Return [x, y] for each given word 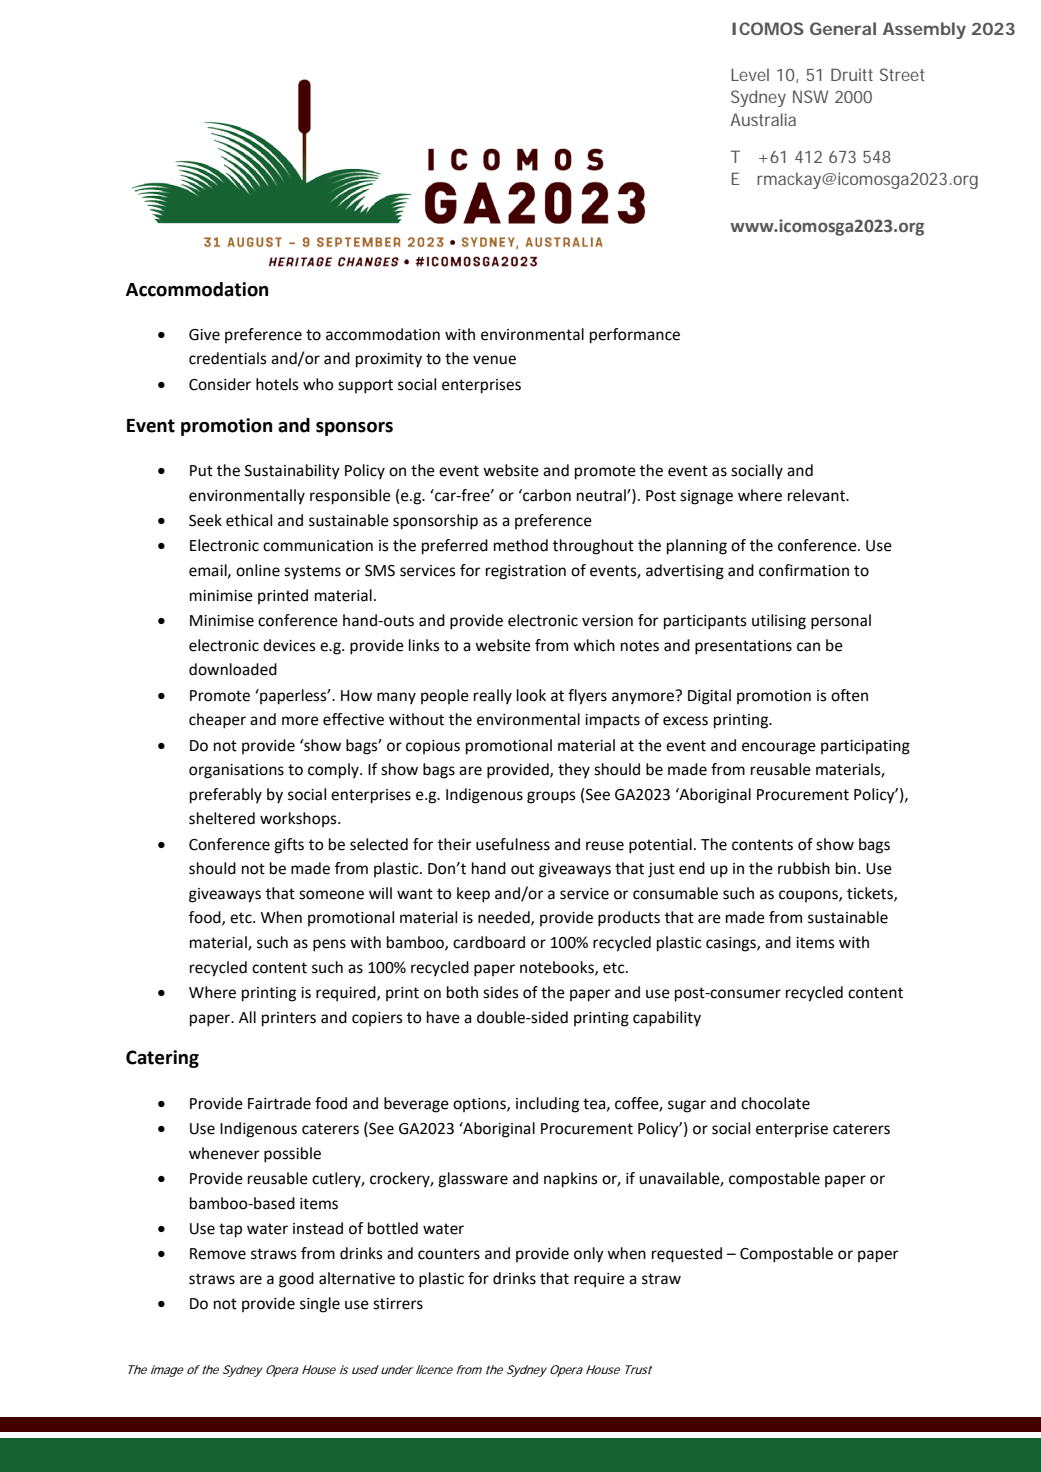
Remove [218, 1254]
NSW [811, 96]
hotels [277, 384]
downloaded [233, 669]
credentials [228, 358]
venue [494, 360]
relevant [818, 495]
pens [329, 945]
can [808, 647]
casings [732, 944]
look [531, 695]
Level [750, 74]
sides [501, 992]
